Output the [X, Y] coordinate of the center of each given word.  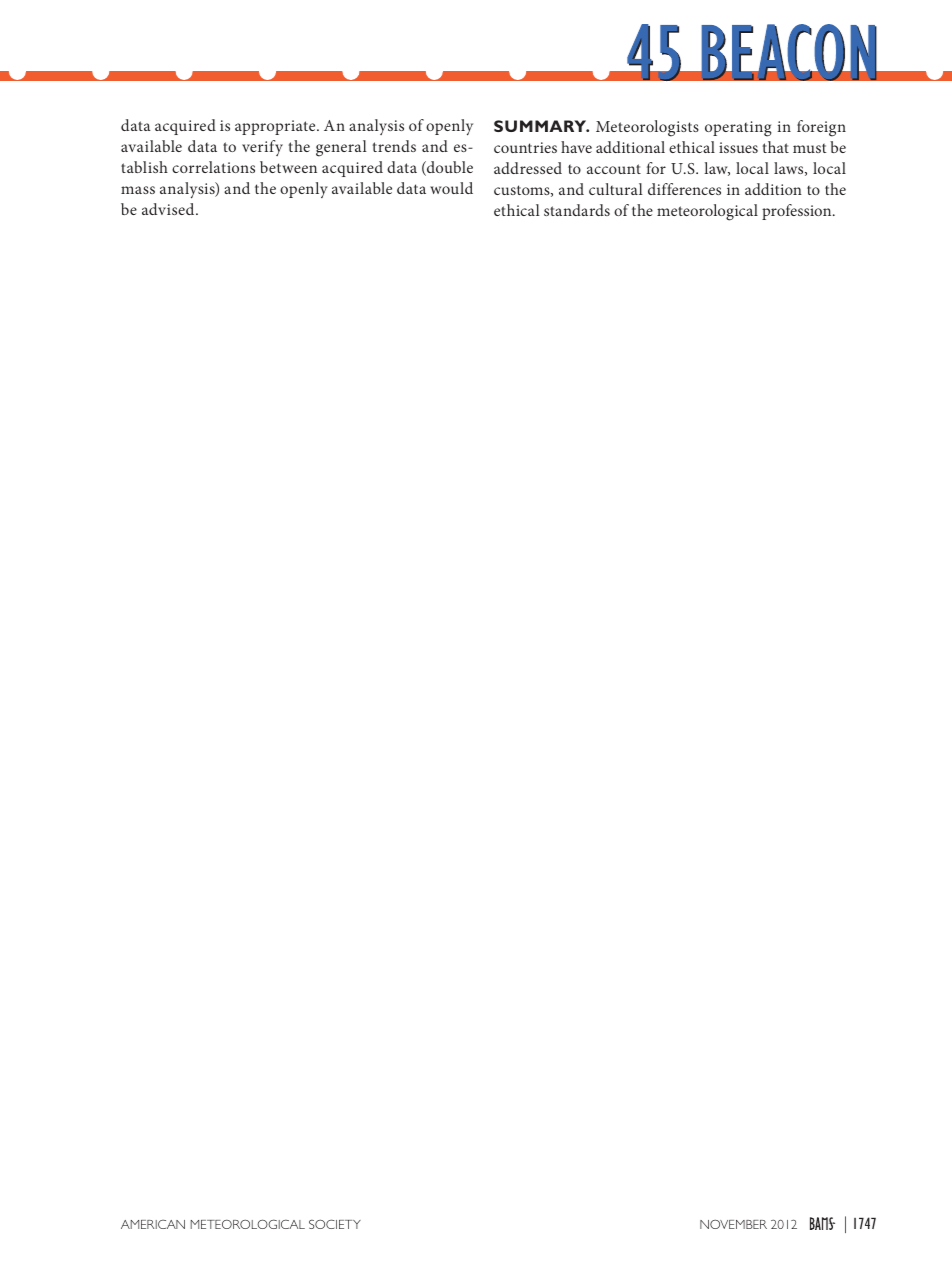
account [614, 169]
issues [738, 147]
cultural [616, 189]
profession [798, 212]
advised [169, 209]
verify [262, 148]
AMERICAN [153, 1224]
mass [138, 190]
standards [577, 210]
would [451, 188]
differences [684, 189]
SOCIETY [335, 1224]
